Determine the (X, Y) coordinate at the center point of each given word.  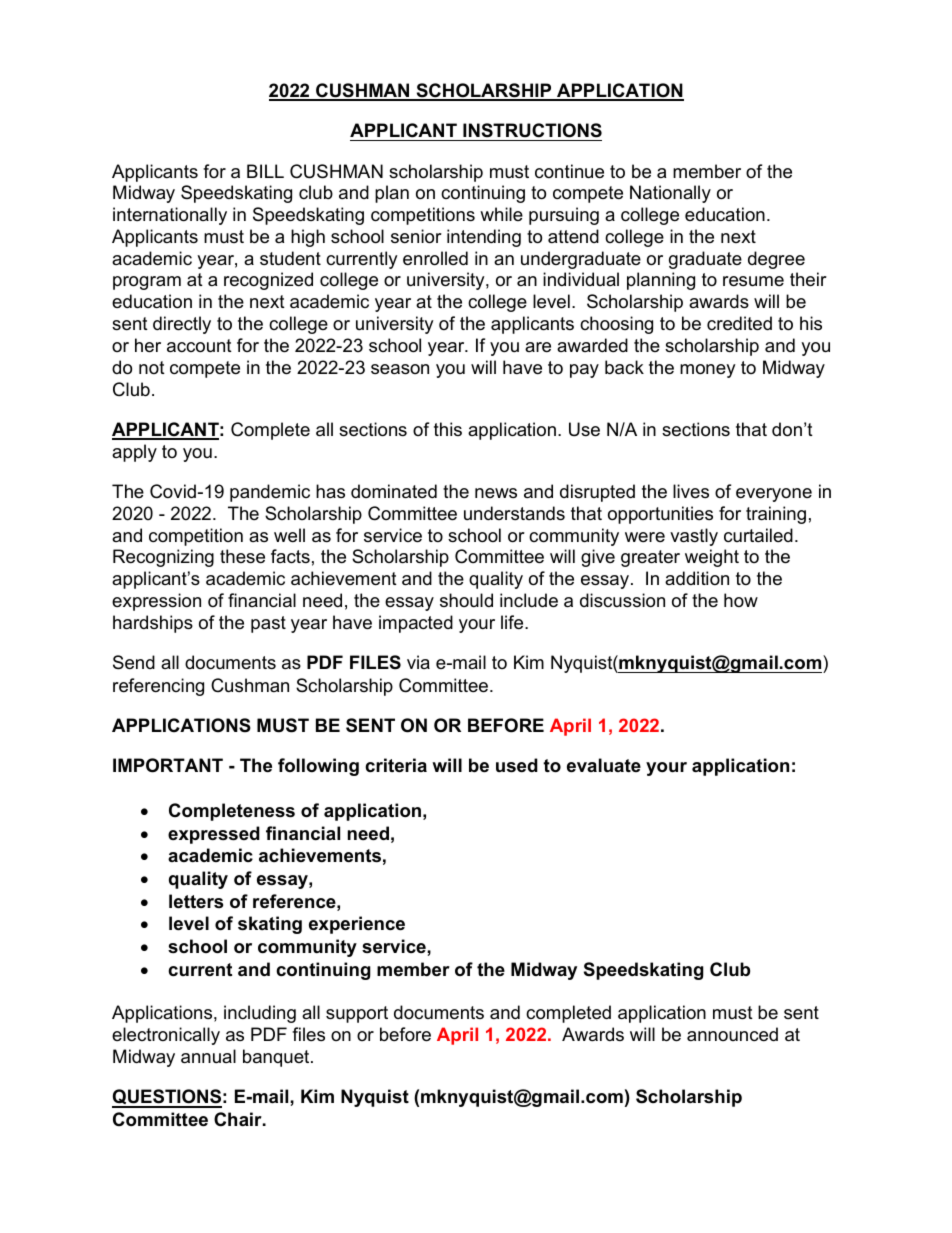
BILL (265, 171)
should (466, 600)
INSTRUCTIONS (532, 130)
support (357, 1014)
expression (156, 602)
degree (776, 260)
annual (208, 1056)
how (741, 600)
